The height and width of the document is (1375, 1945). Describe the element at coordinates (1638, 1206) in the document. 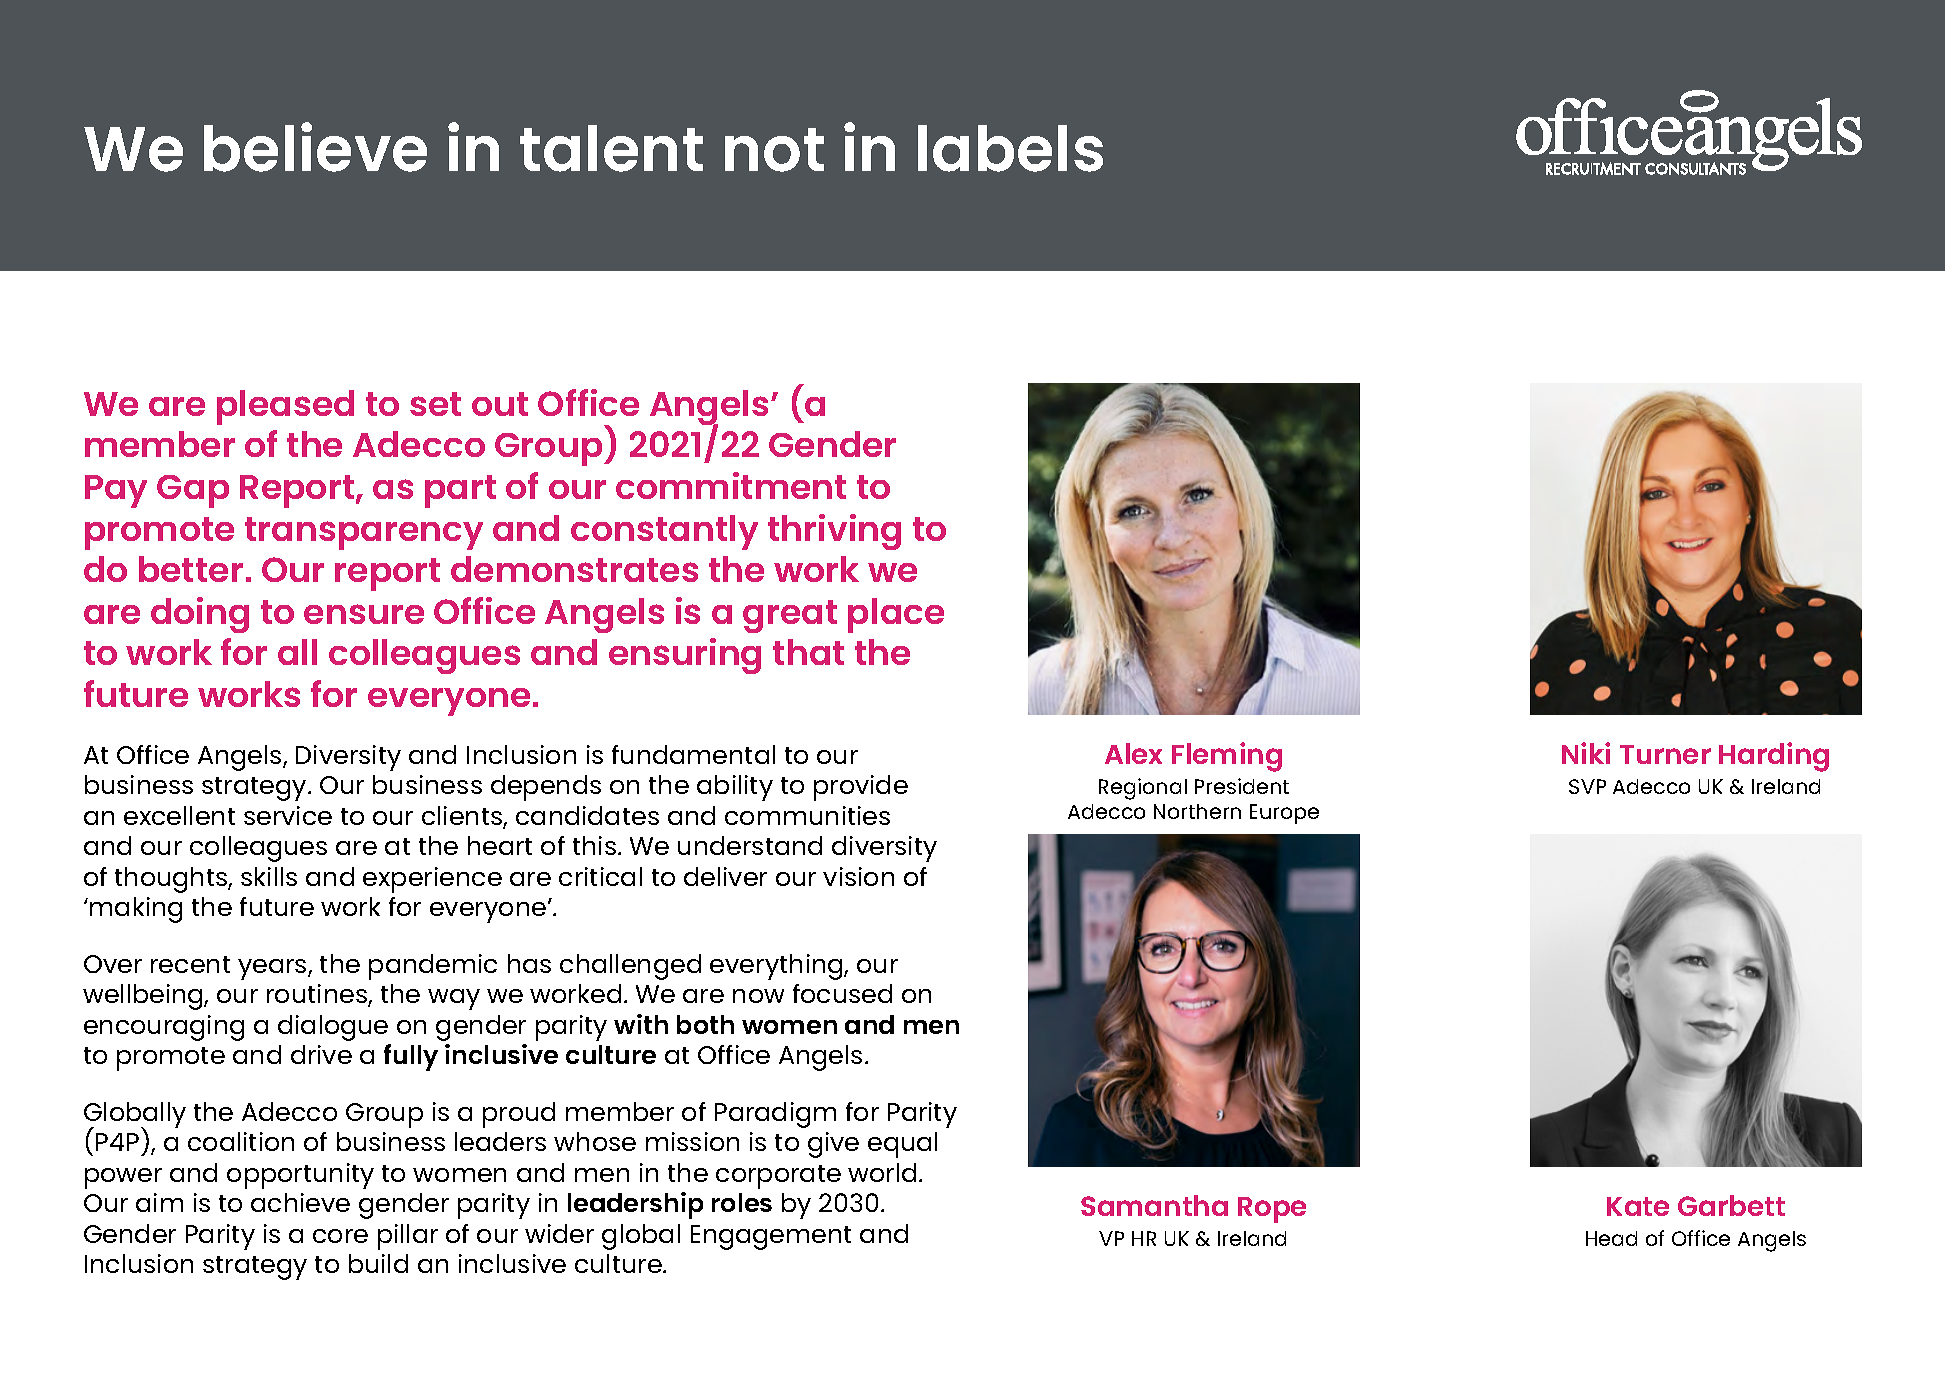

I see `Kate` at that location.
